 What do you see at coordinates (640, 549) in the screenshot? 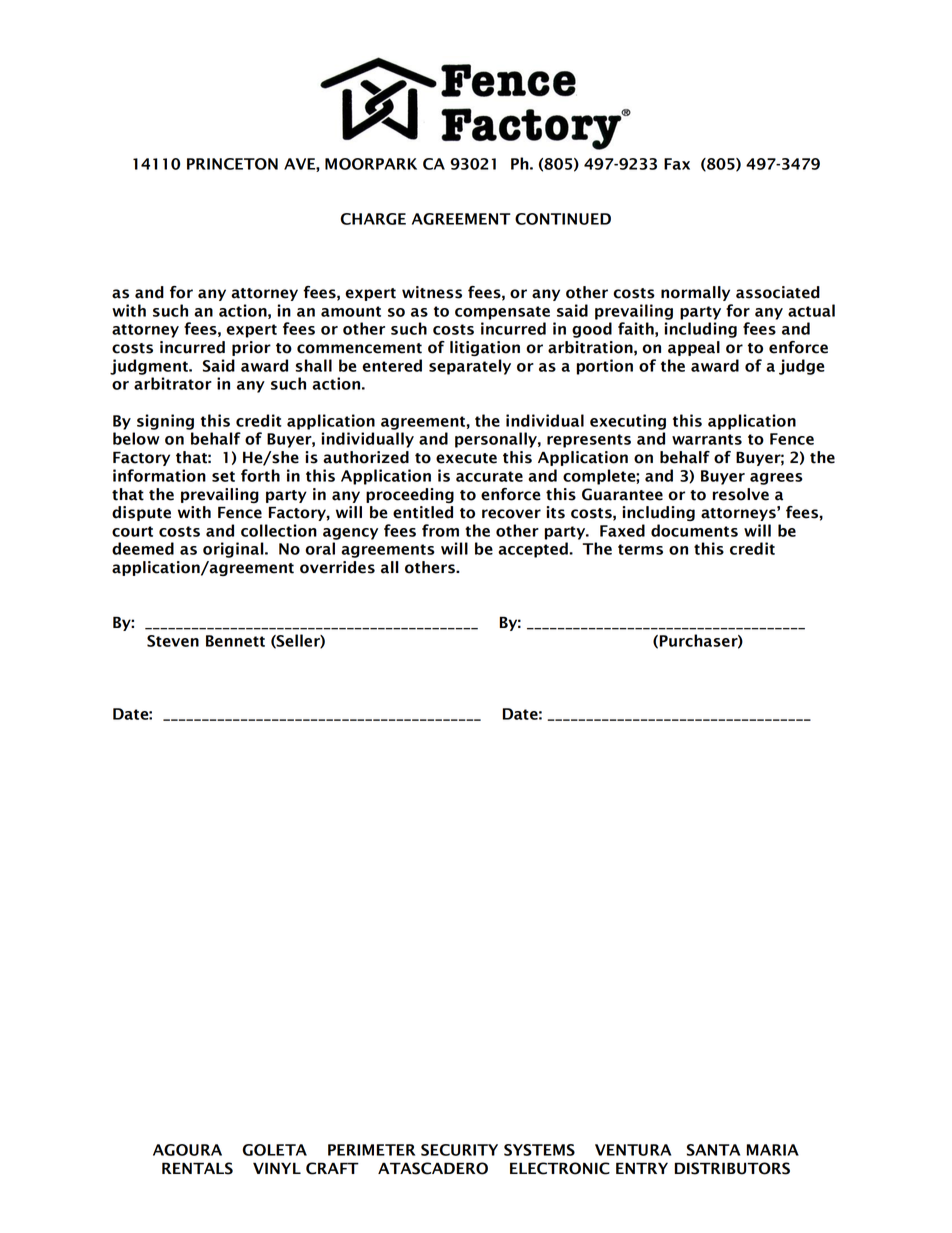
I see `terms` at bounding box center [640, 549].
